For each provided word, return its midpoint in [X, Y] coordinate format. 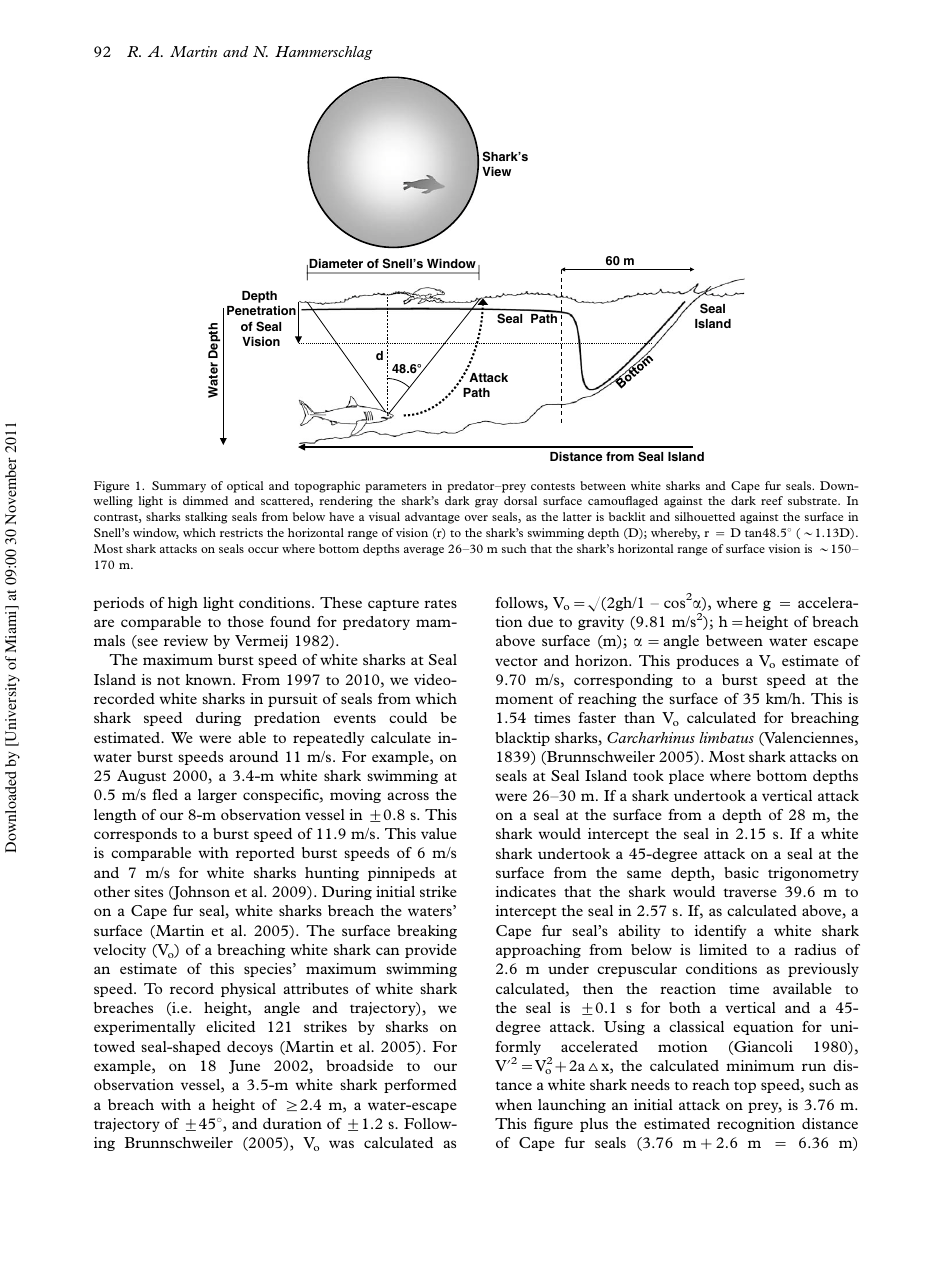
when [513, 1104]
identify [720, 932]
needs [650, 1084]
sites [148, 891]
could [408, 717]
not [168, 680]
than [639, 717]
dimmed [205, 500]
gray [486, 503]
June [244, 1067]
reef [772, 500]
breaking [427, 932]
